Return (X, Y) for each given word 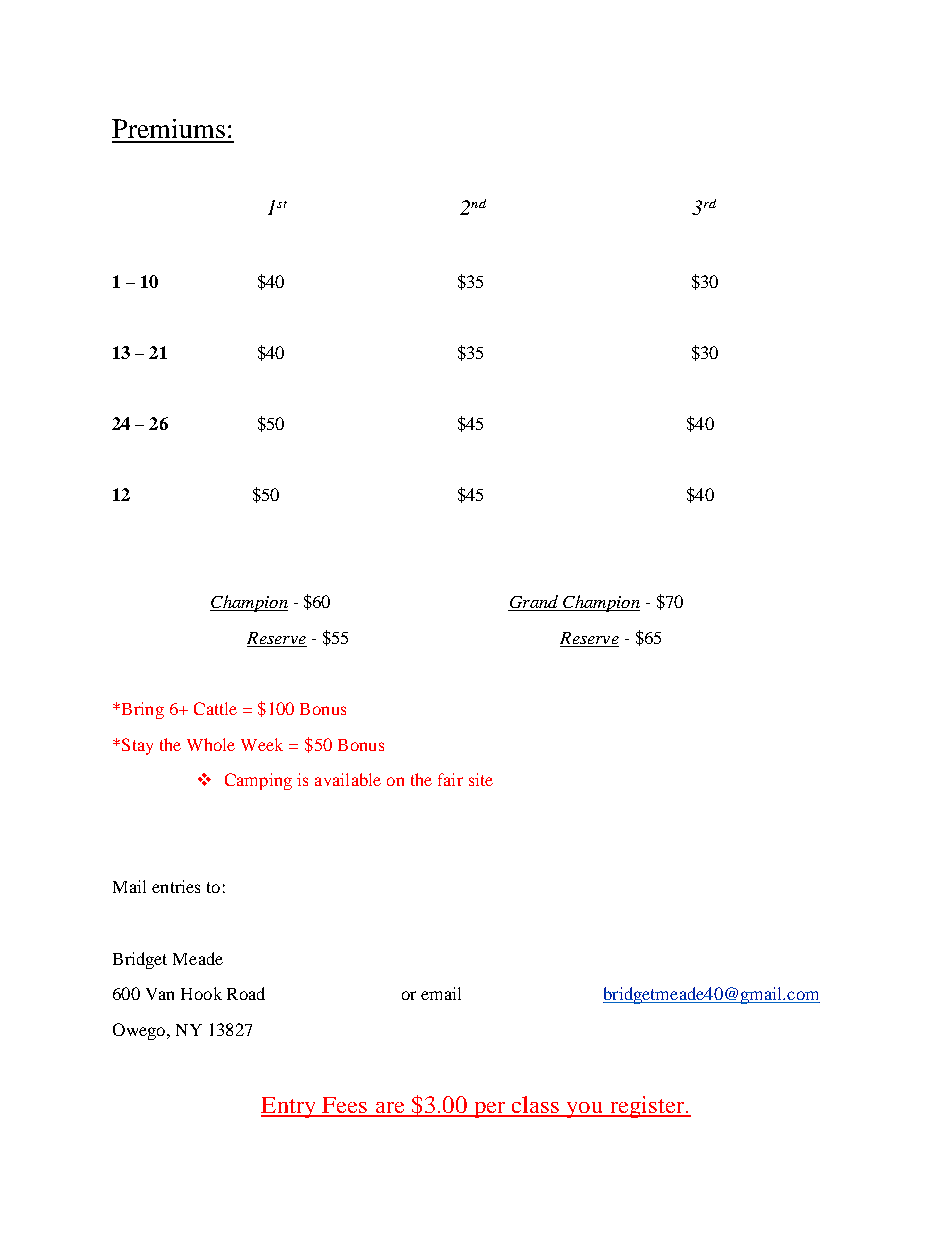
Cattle (215, 708)
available (348, 779)
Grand (534, 603)
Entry (289, 1107)
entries (176, 886)
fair (450, 779)
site (481, 779)
